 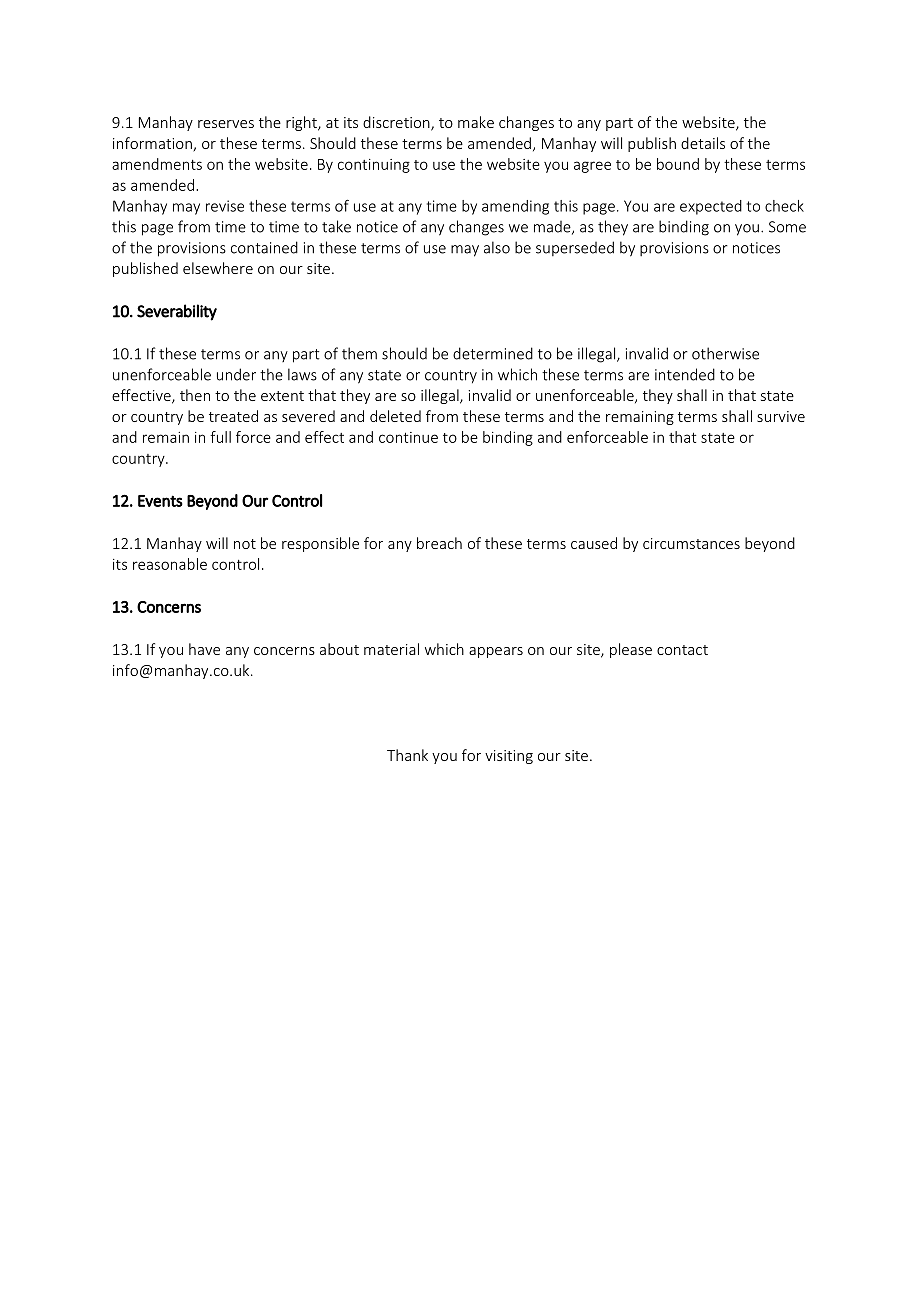 I want to click on also, so click(x=497, y=247).
